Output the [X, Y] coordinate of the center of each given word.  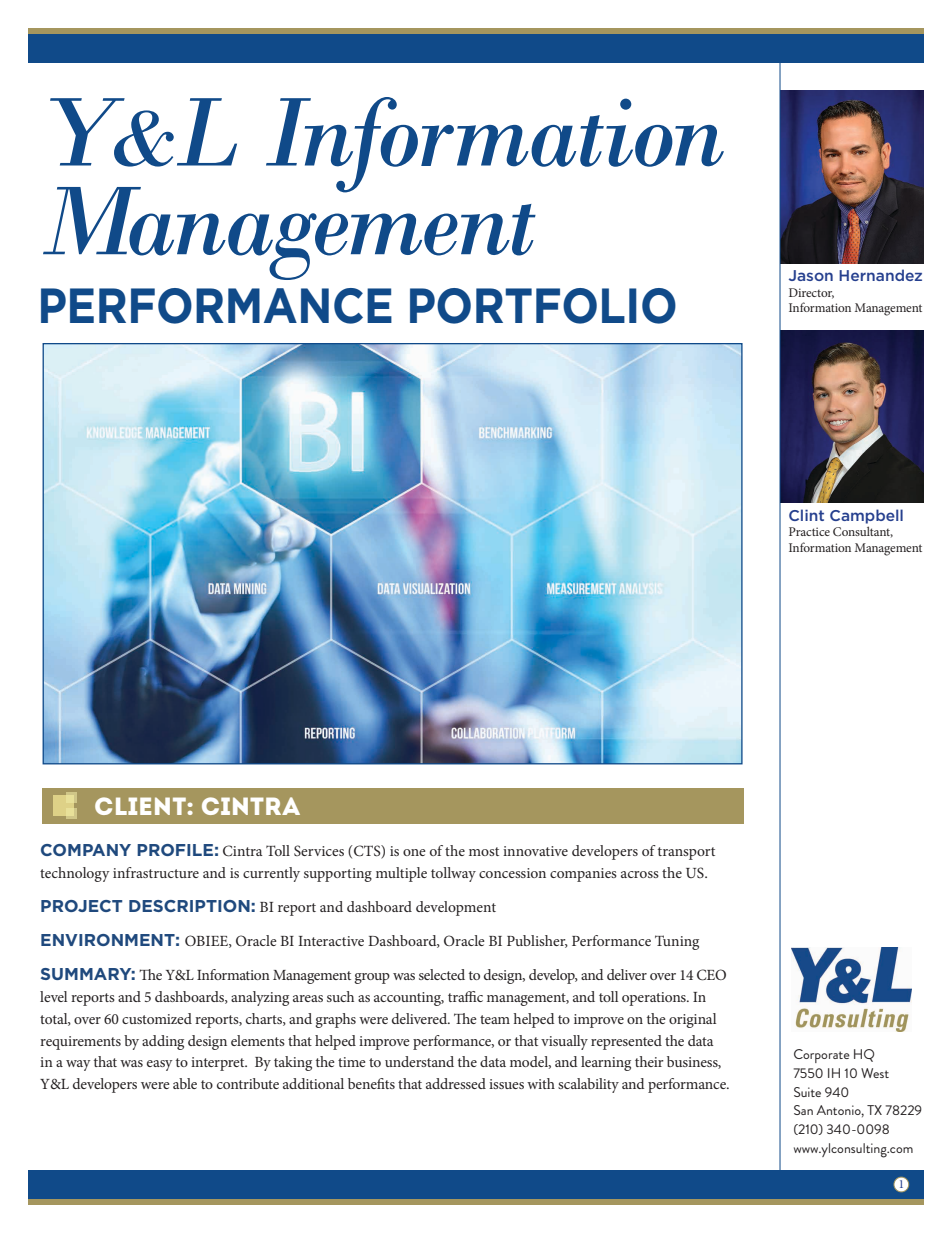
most [484, 851]
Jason [811, 275]
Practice [809, 531]
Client [140, 806]
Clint [806, 515]
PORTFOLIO [543, 306]
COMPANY [86, 850]
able [185, 1083]
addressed [456, 1083]
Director [811, 293]
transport [686, 853]
